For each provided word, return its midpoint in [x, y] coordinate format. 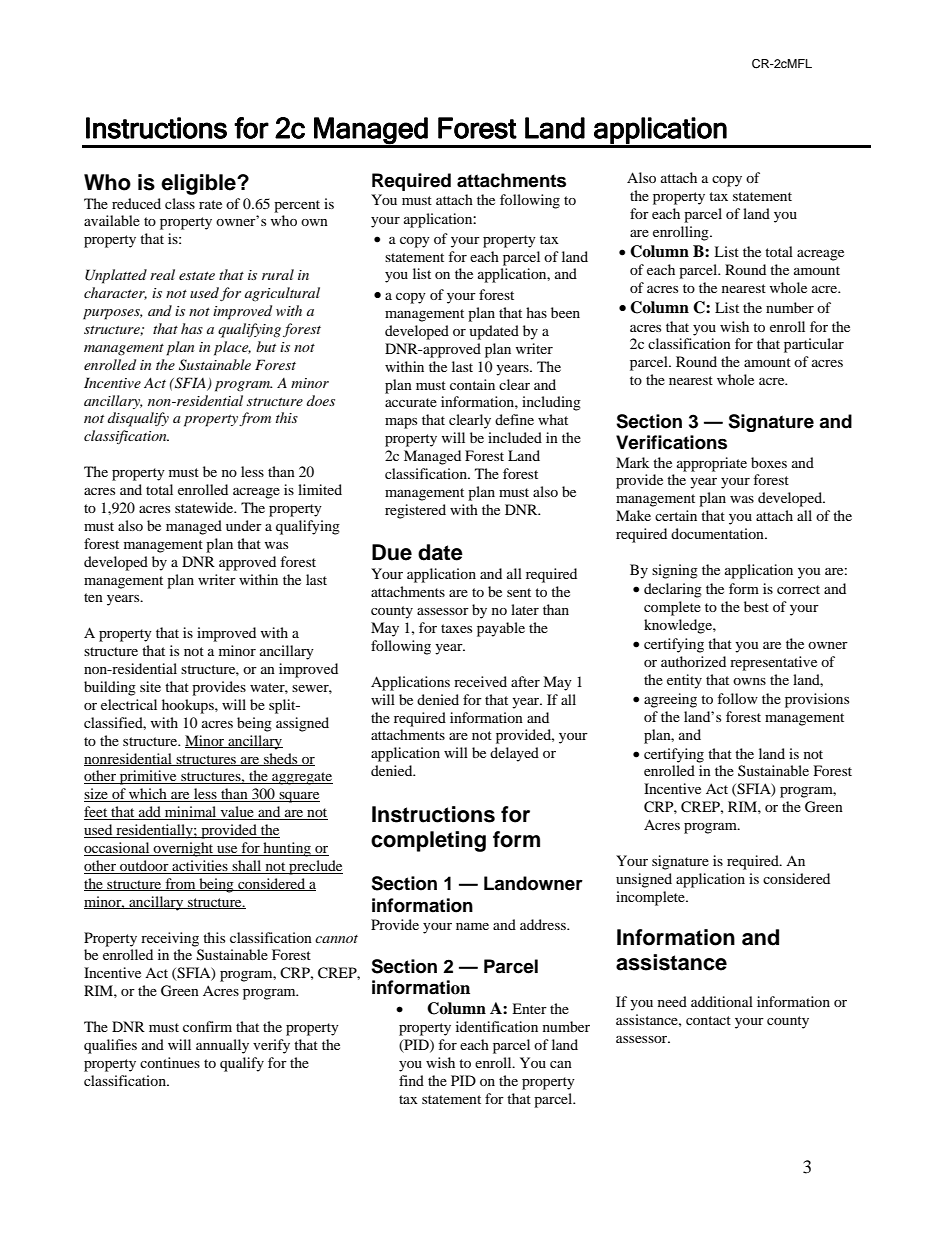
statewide [205, 507]
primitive [148, 777]
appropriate [712, 464]
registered [415, 511]
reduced [136, 203]
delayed [514, 754]
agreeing [670, 700]
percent [297, 206]
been [565, 312]
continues [170, 1062]
